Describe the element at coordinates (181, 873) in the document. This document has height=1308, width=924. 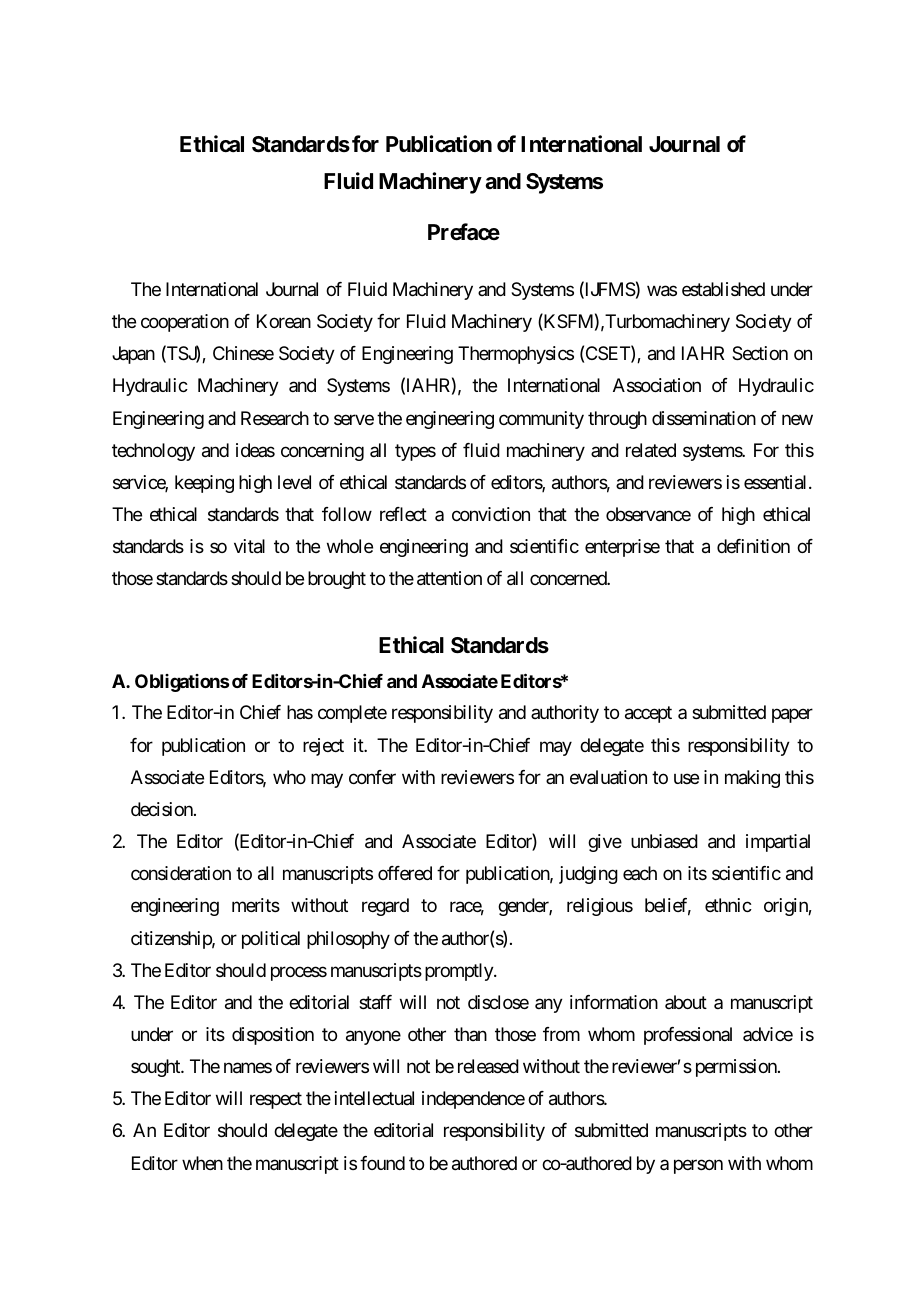
I see `consideration` at that location.
